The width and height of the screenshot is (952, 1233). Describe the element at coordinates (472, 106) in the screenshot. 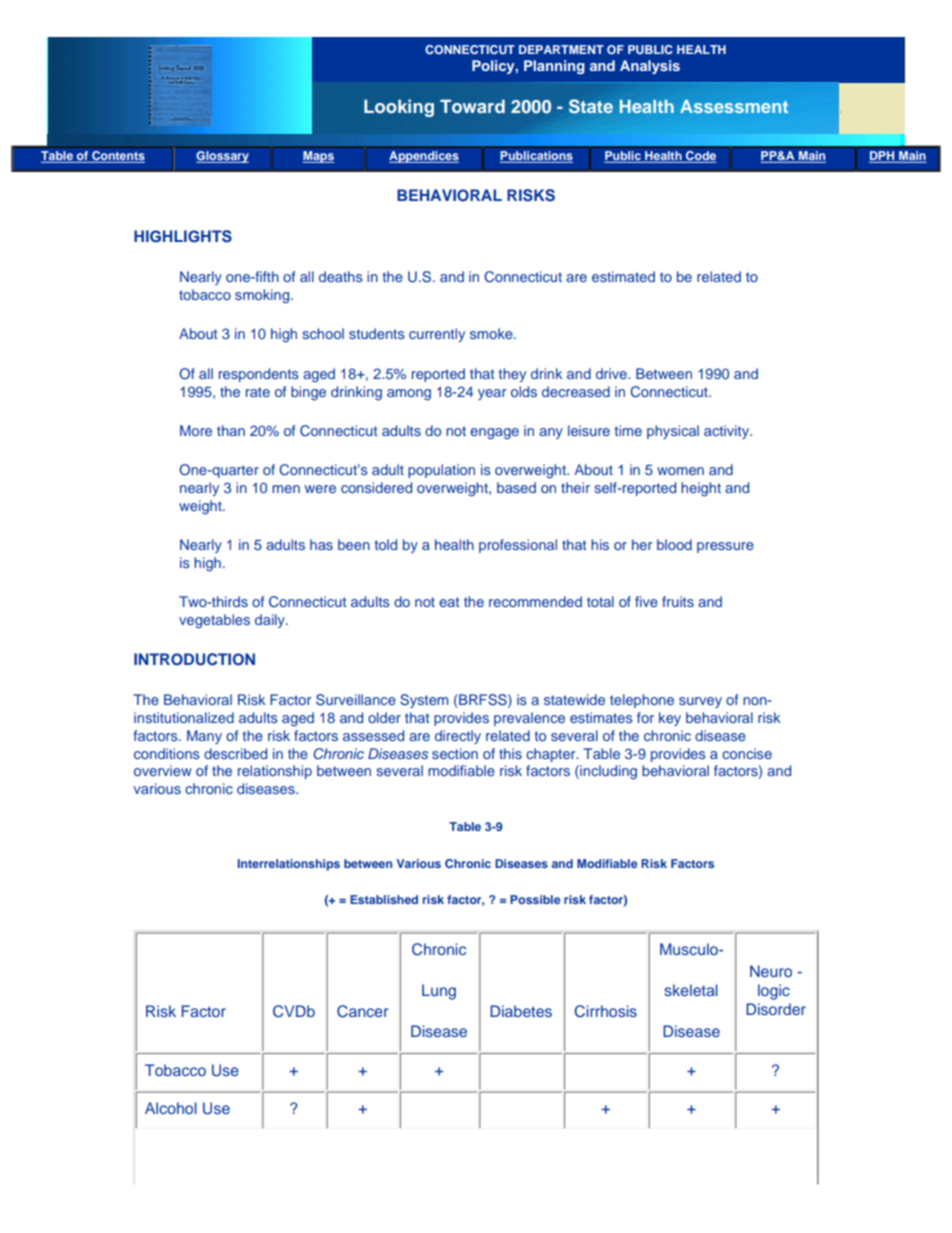

I see `Toward` at that location.
